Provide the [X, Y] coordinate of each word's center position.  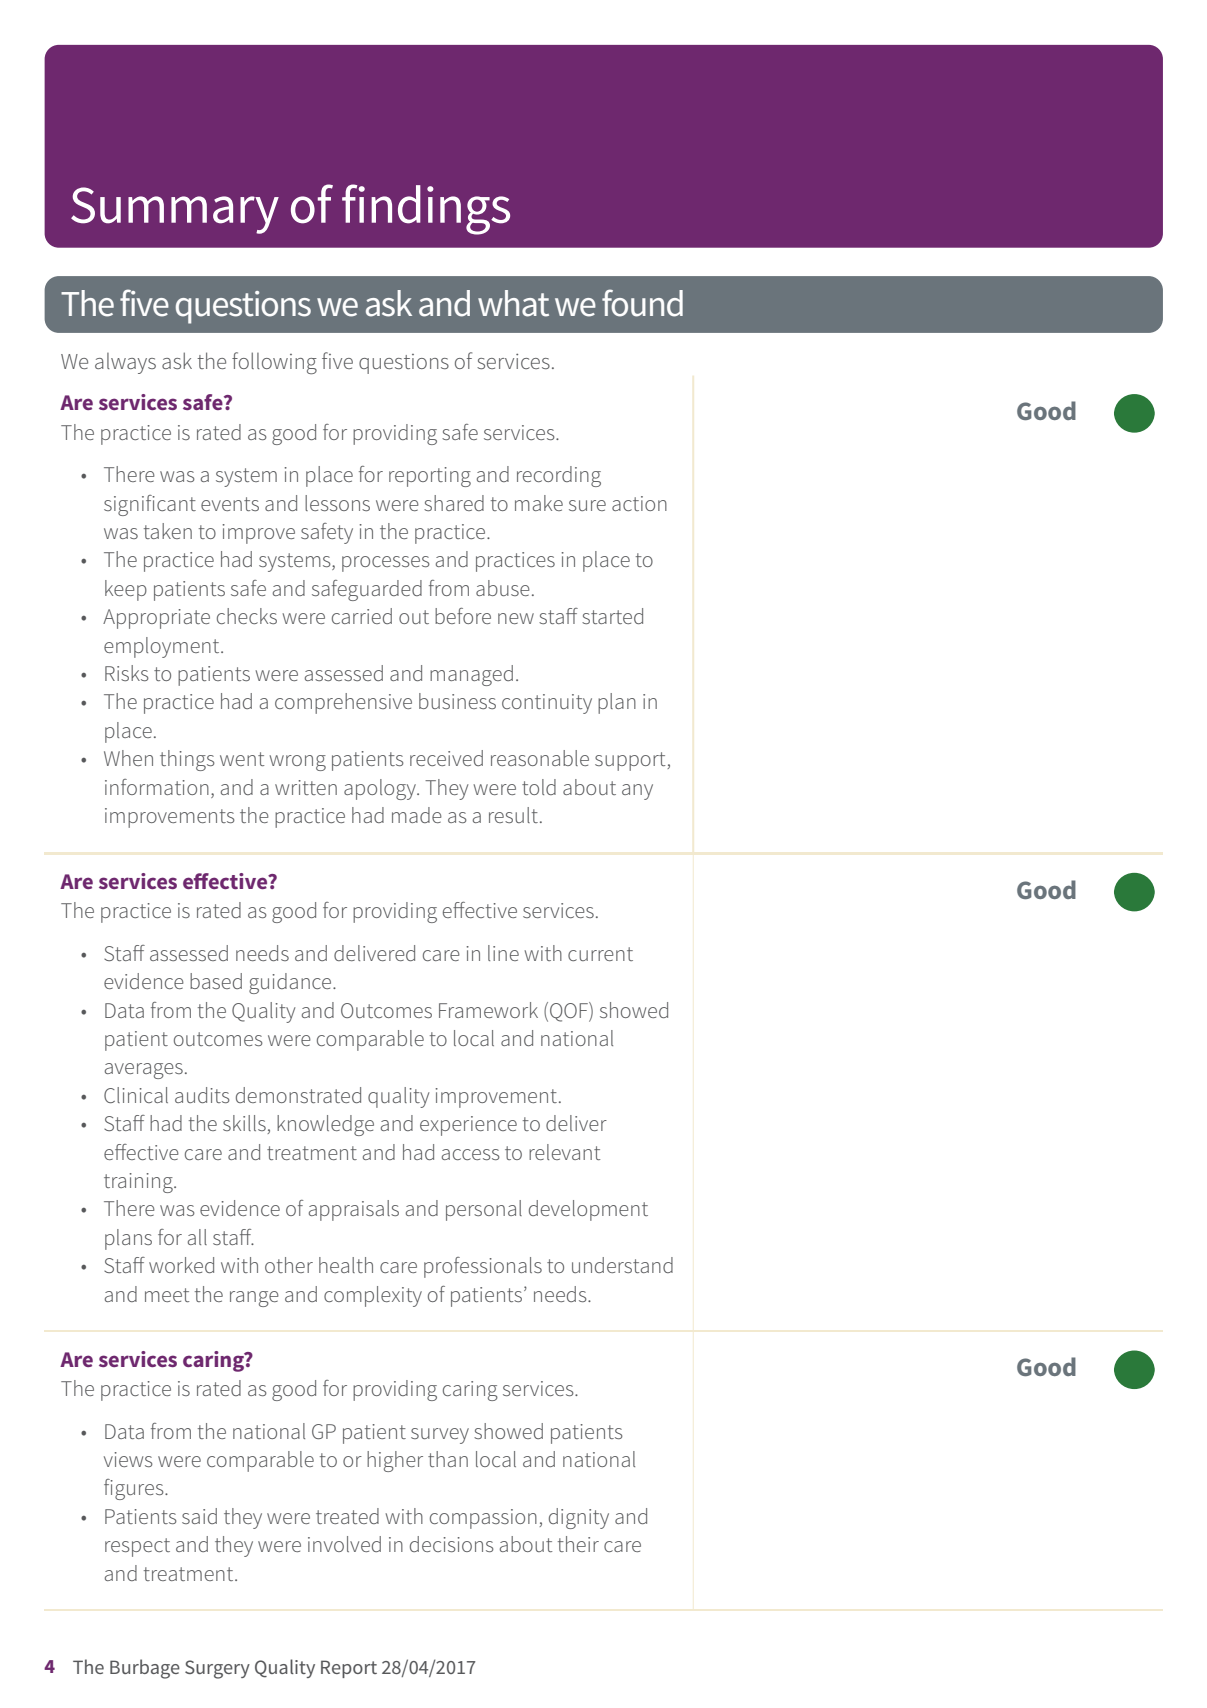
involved [344, 1544]
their [578, 1544]
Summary [175, 210]
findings [426, 209]
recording [559, 476]
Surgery [217, 1669]
